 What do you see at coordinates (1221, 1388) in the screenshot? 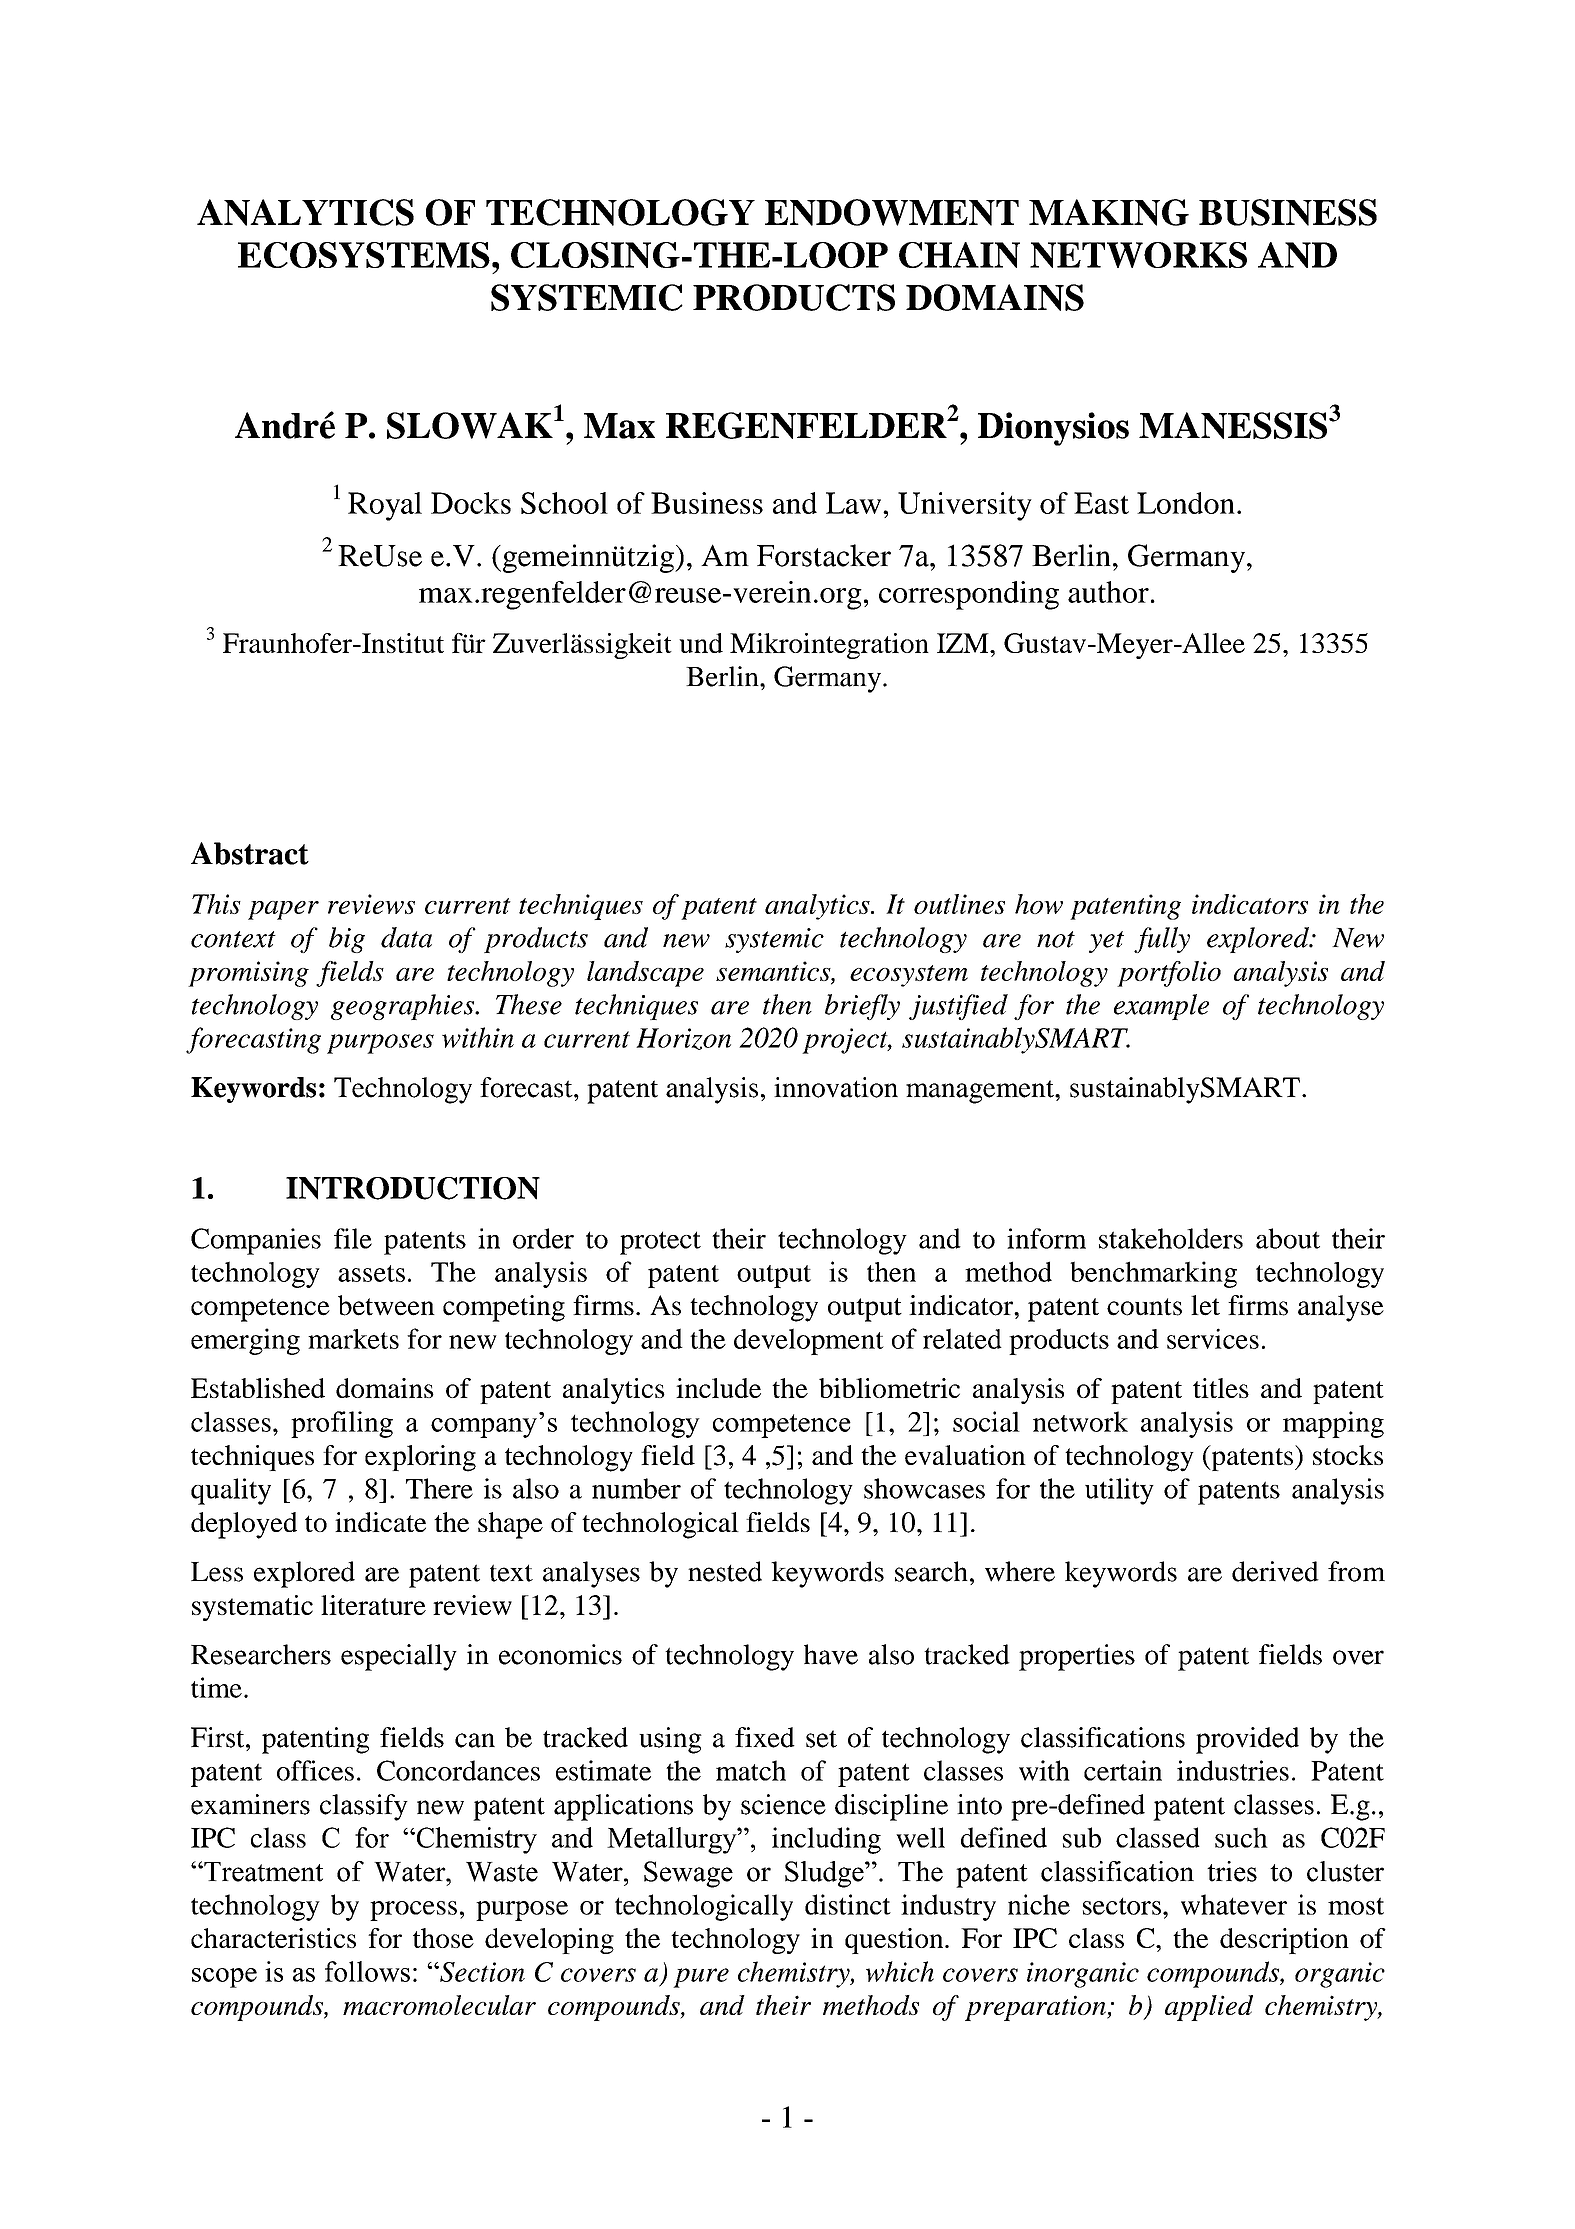
I see `titles` at bounding box center [1221, 1388].
